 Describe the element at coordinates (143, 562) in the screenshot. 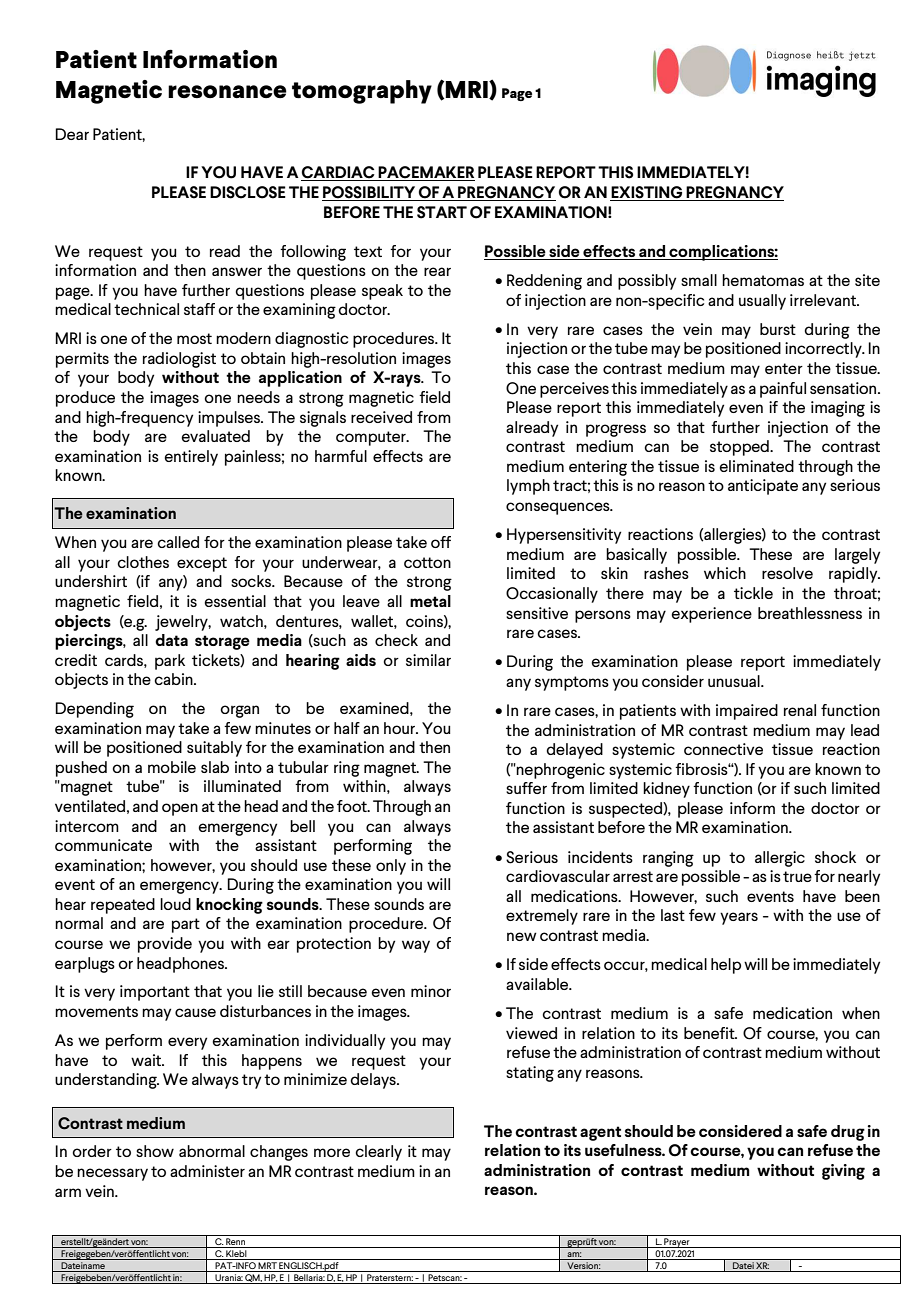

I see `clothes` at that location.
